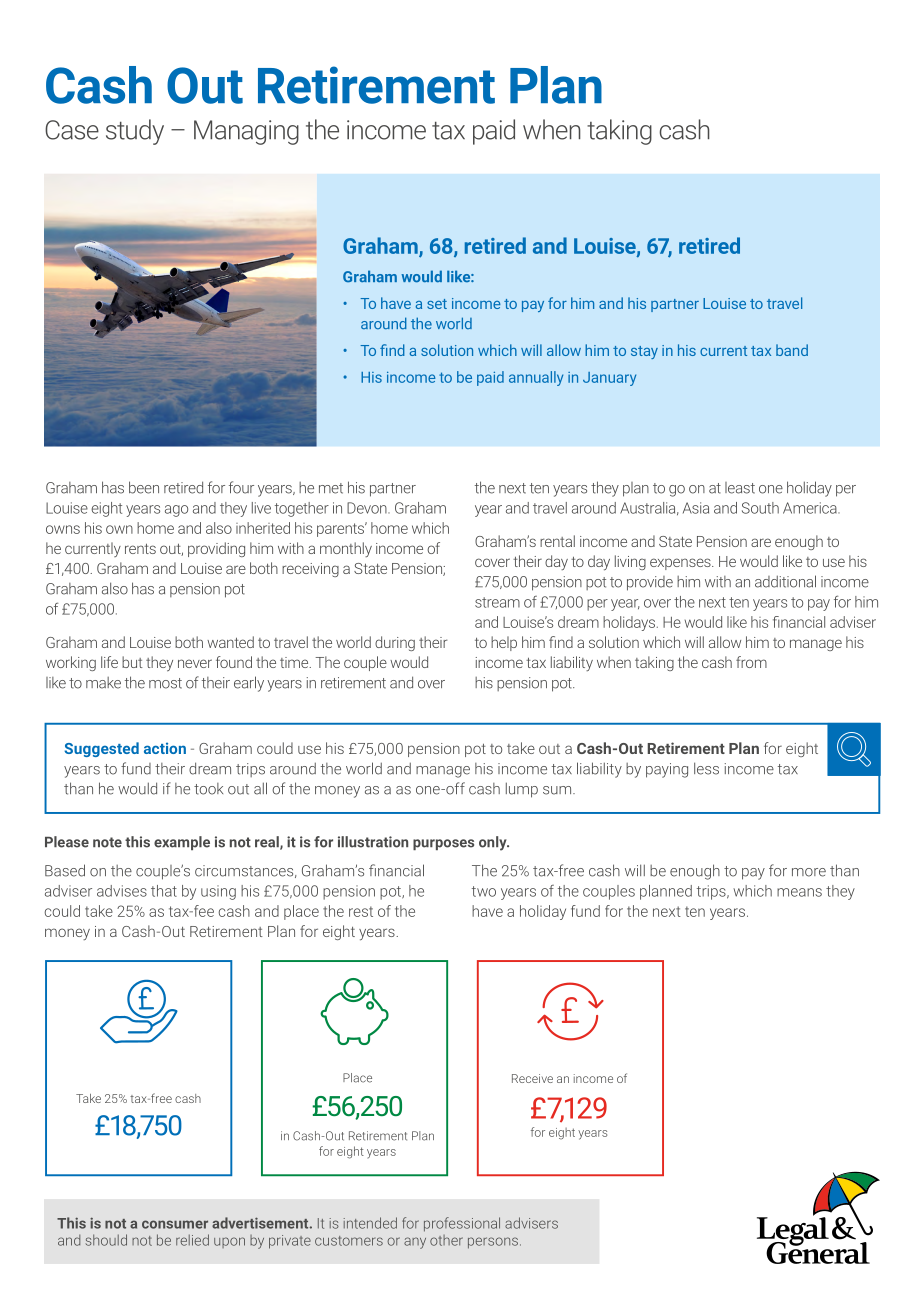 The image size is (924, 1308). I want to click on from, so click(751, 662).
